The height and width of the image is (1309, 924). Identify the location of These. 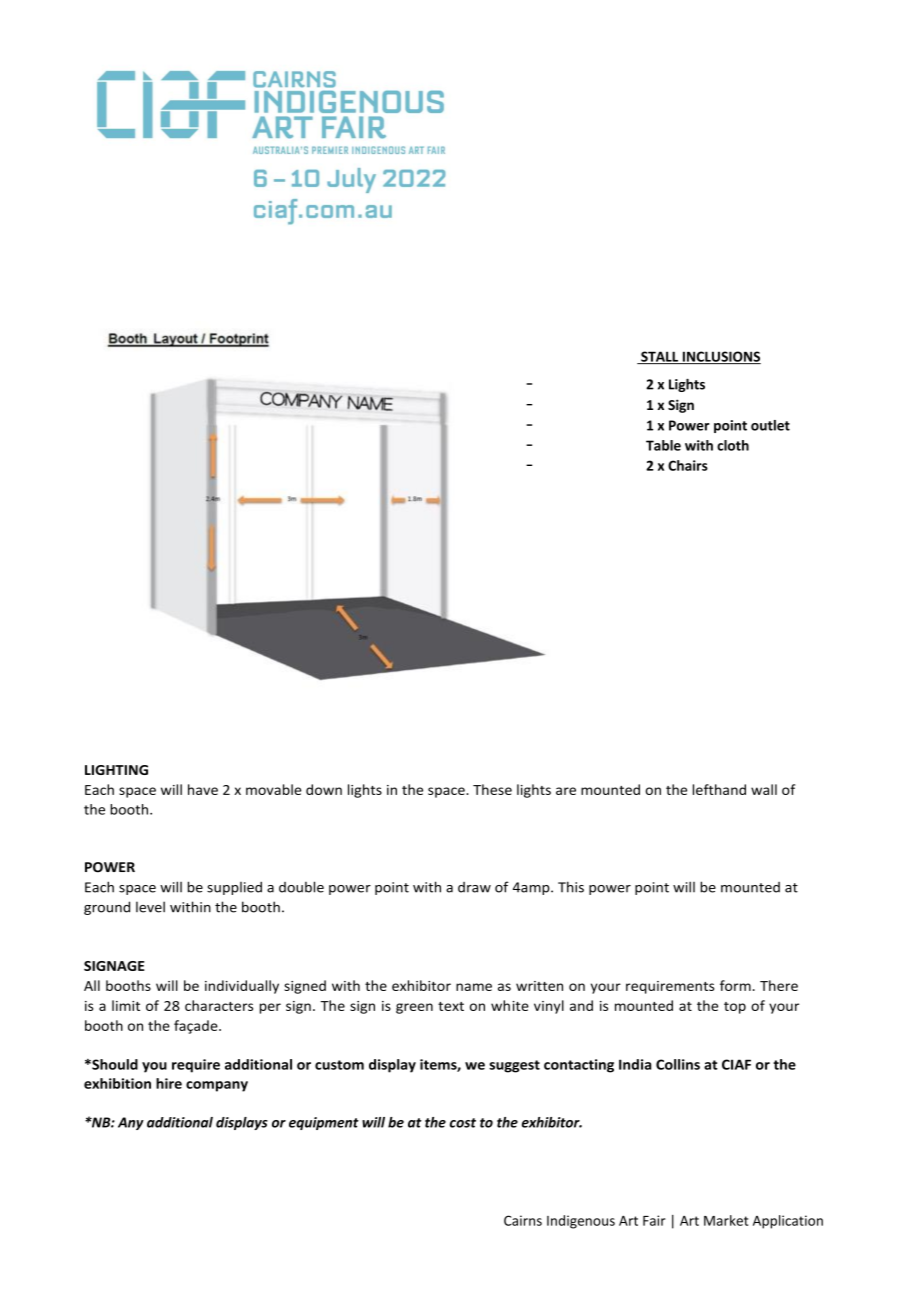
(492, 789).
